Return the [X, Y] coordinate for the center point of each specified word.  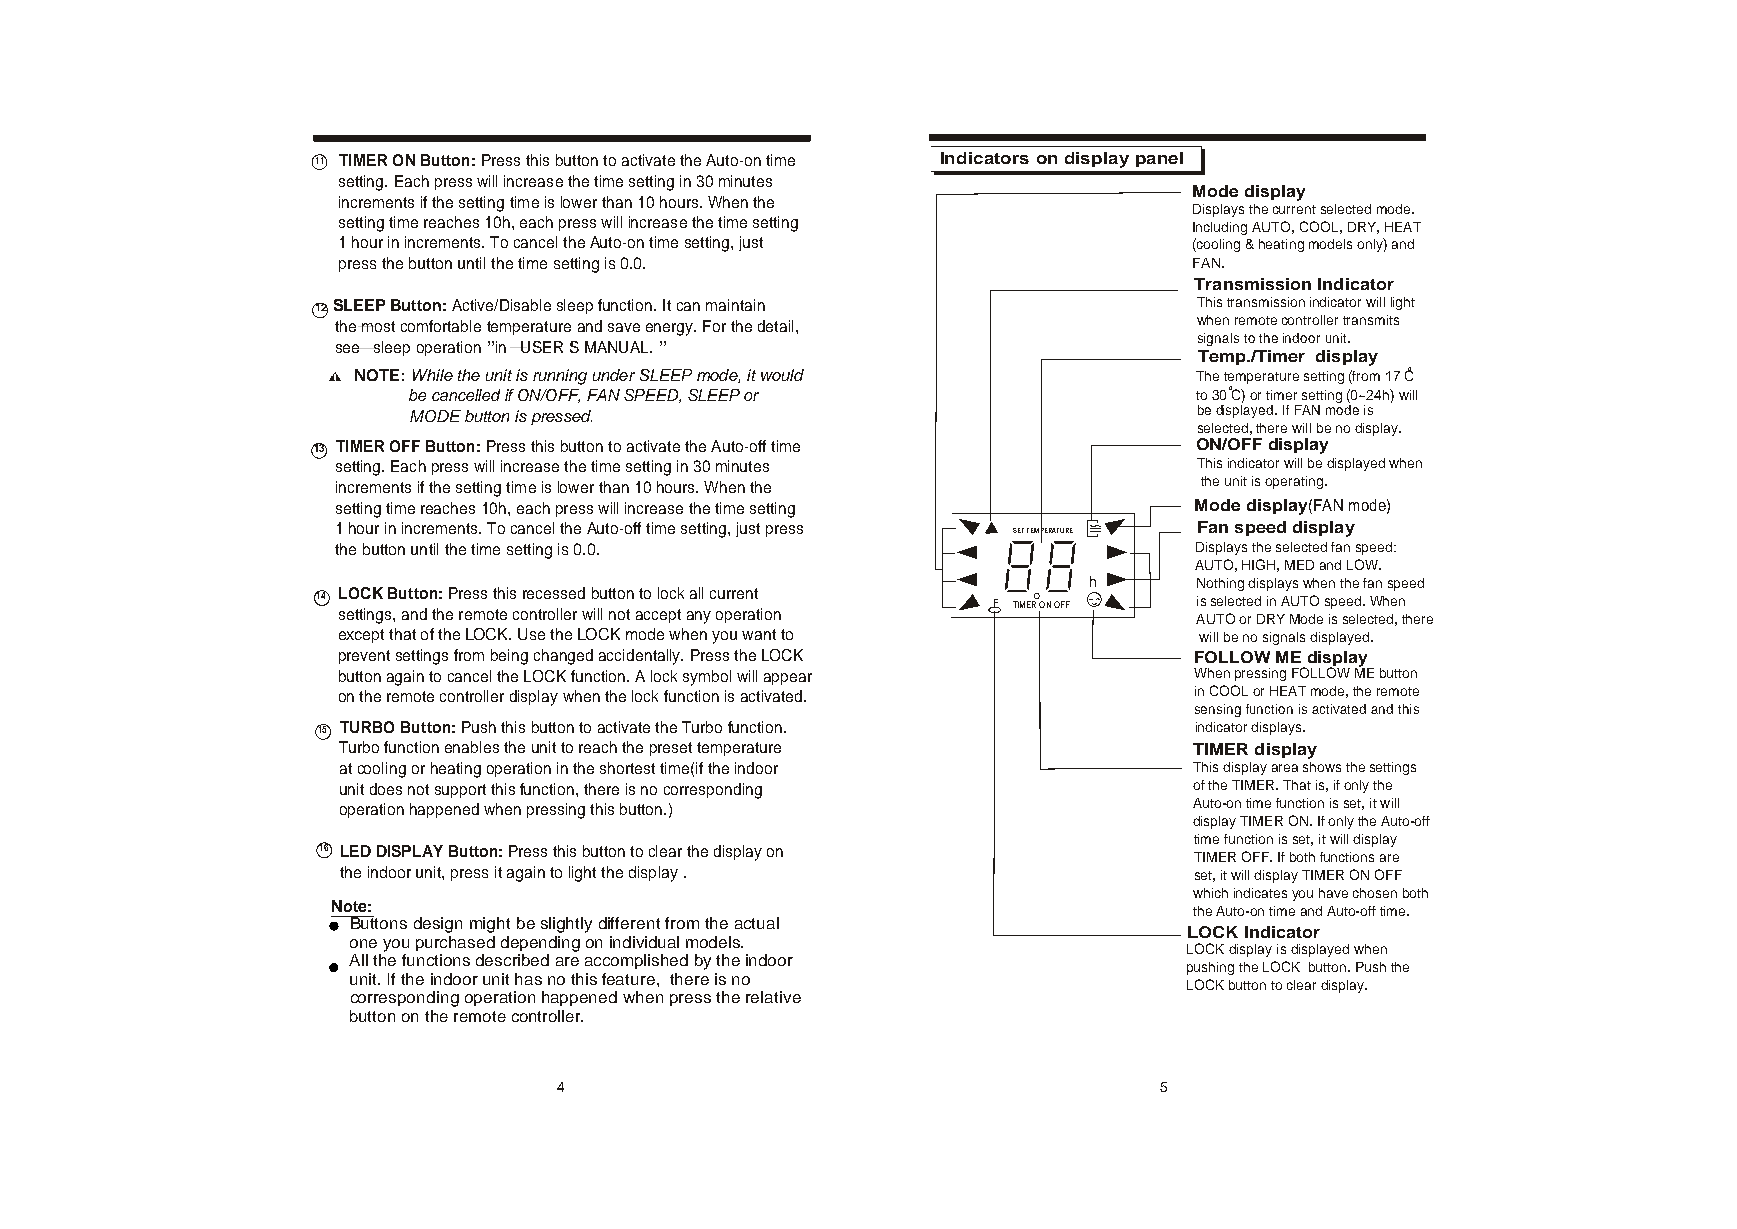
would [782, 375]
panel [1159, 159]
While [433, 375]
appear [788, 679]
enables [472, 747]
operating [1294, 482]
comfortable [441, 326]
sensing [1218, 710]
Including [1220, 228]
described [512, 960]
